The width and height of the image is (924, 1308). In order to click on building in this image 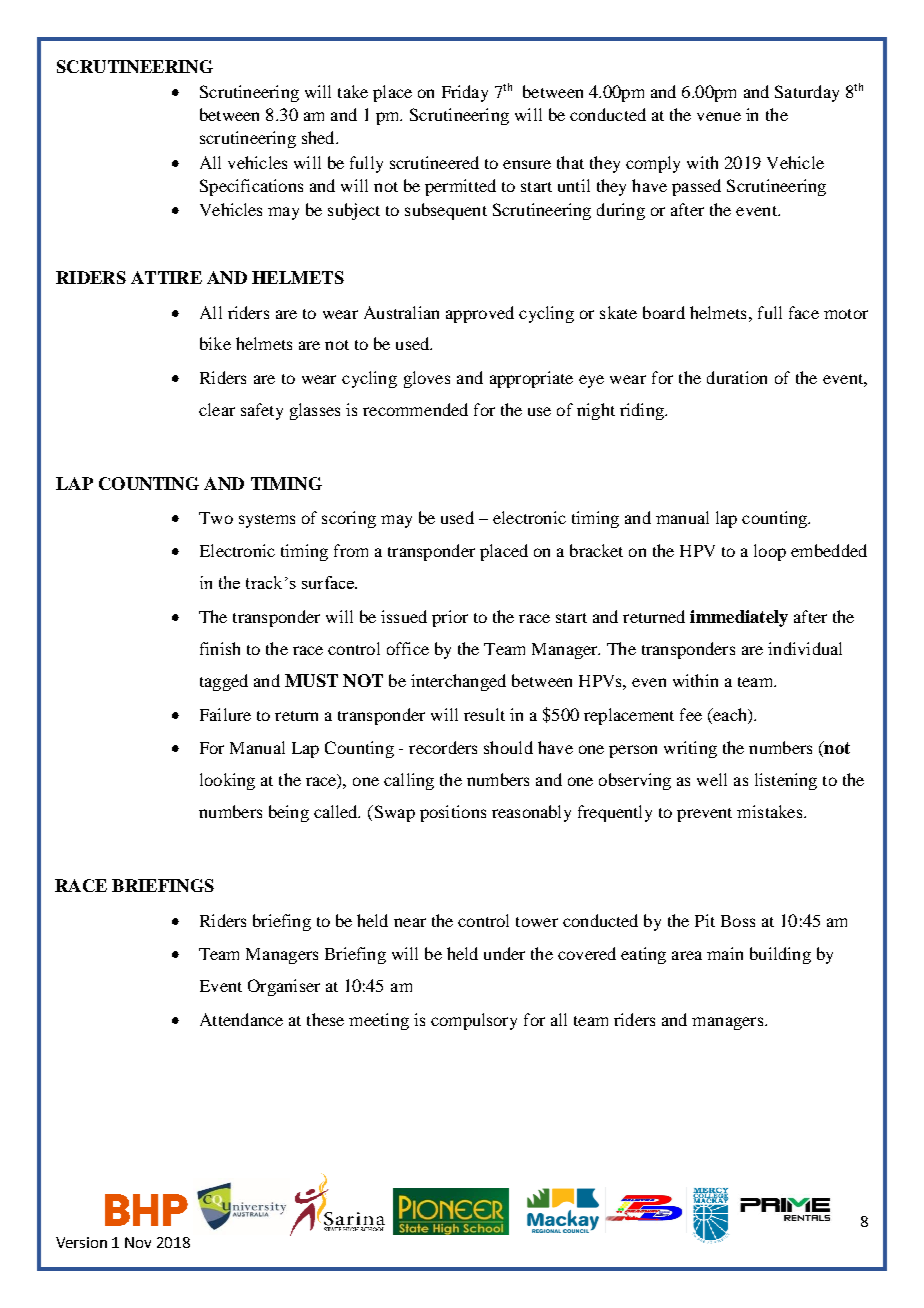, I will do `click(780, 955)`.
